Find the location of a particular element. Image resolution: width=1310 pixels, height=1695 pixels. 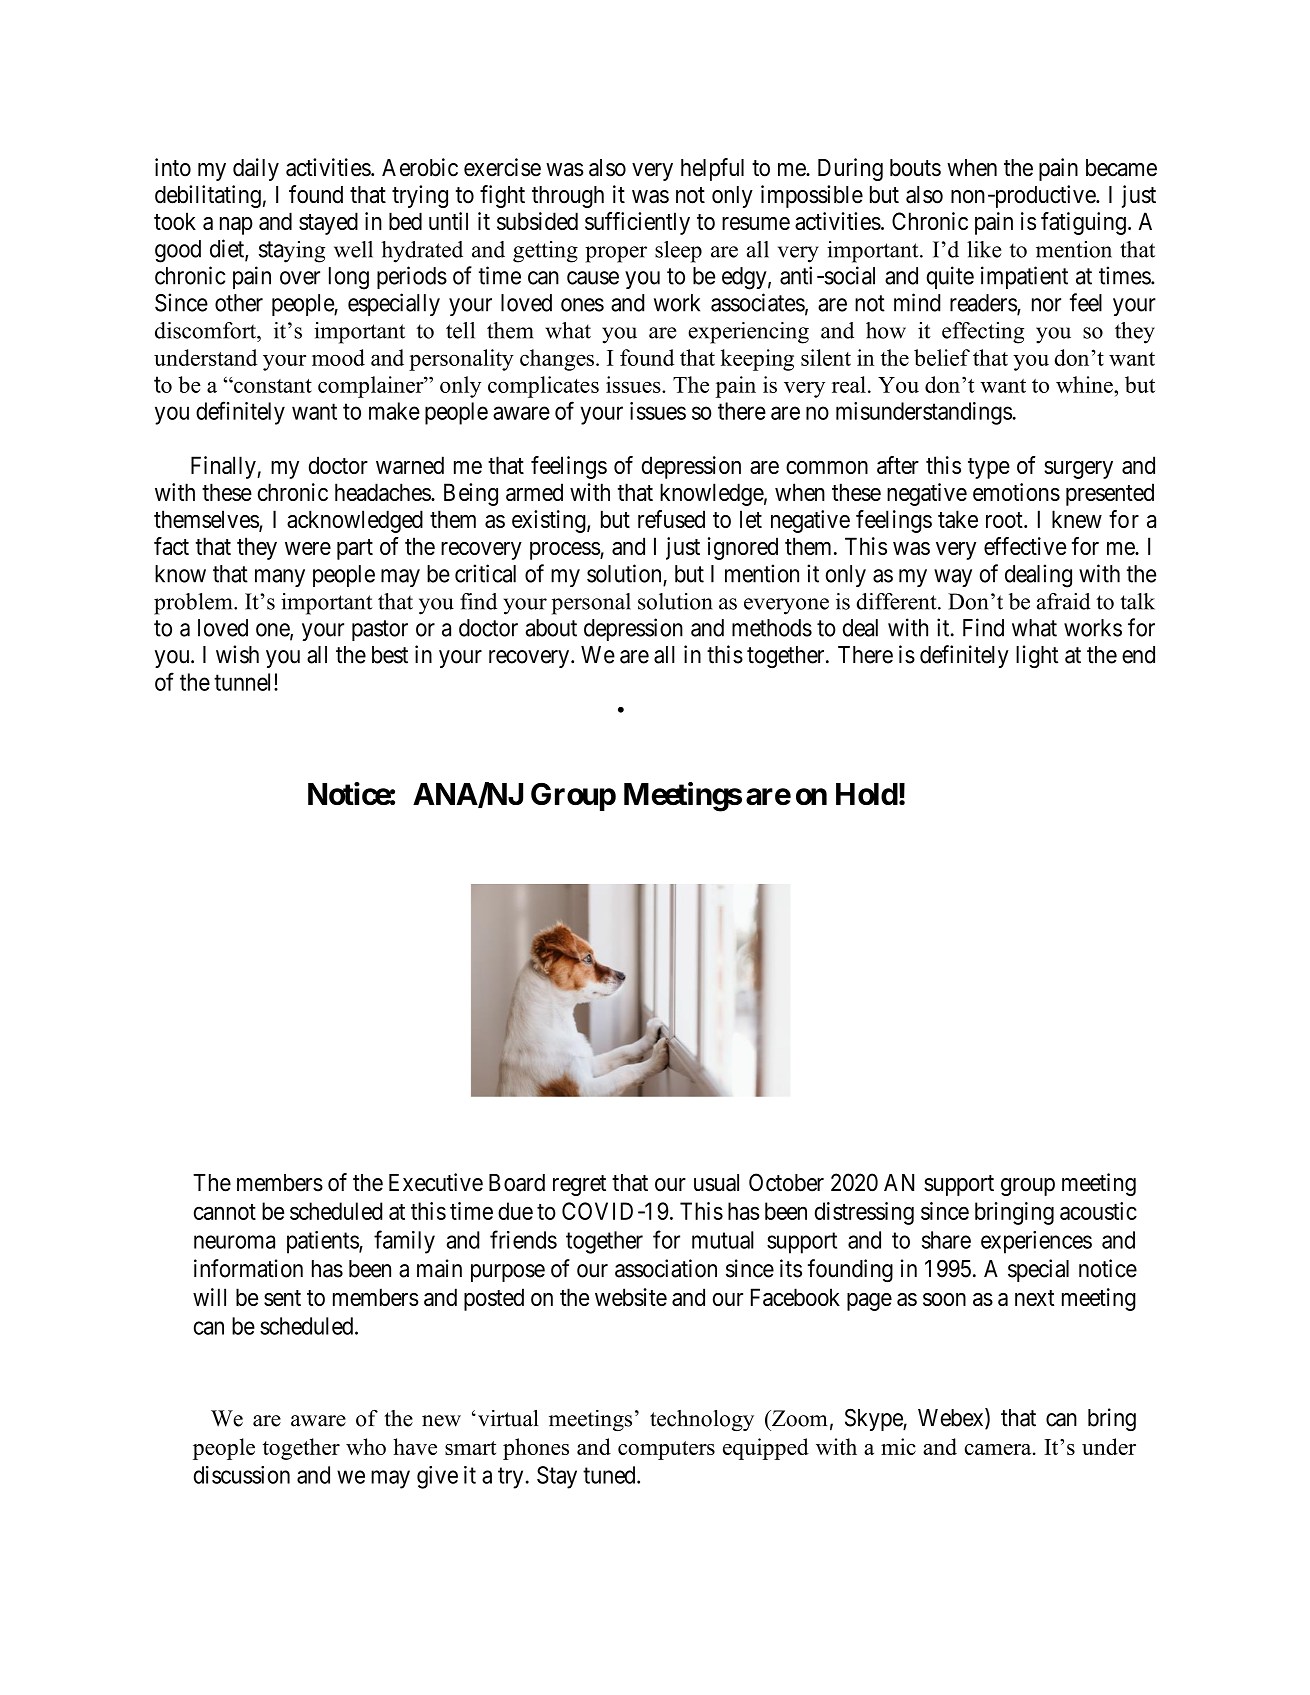

light is located at coordinates (1037, 656).
